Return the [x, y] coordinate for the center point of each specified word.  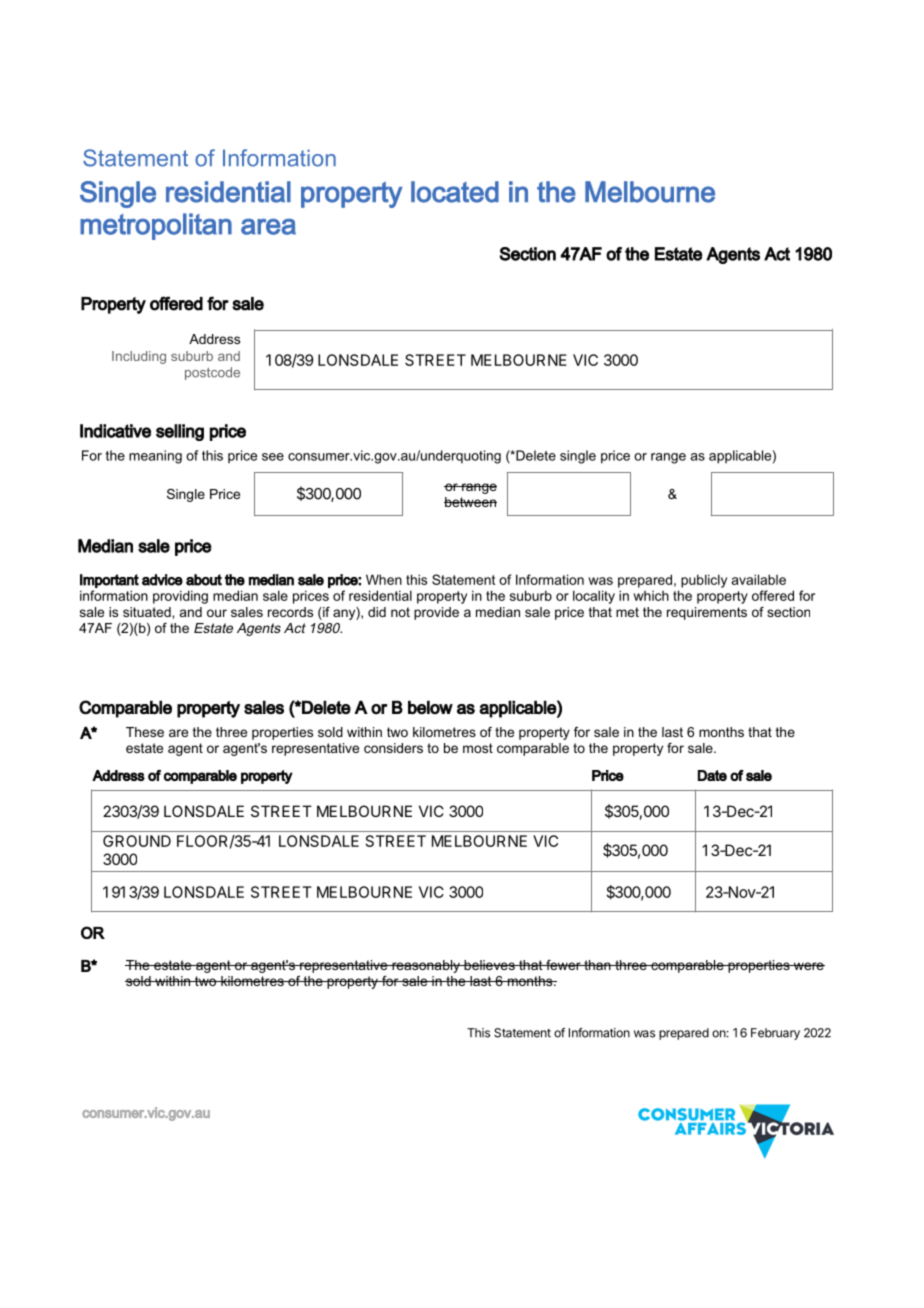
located [455, 192]
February [775, 1034]
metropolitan [156, 226]
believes [489, 965]
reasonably [426, 966]
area [268, 226]
